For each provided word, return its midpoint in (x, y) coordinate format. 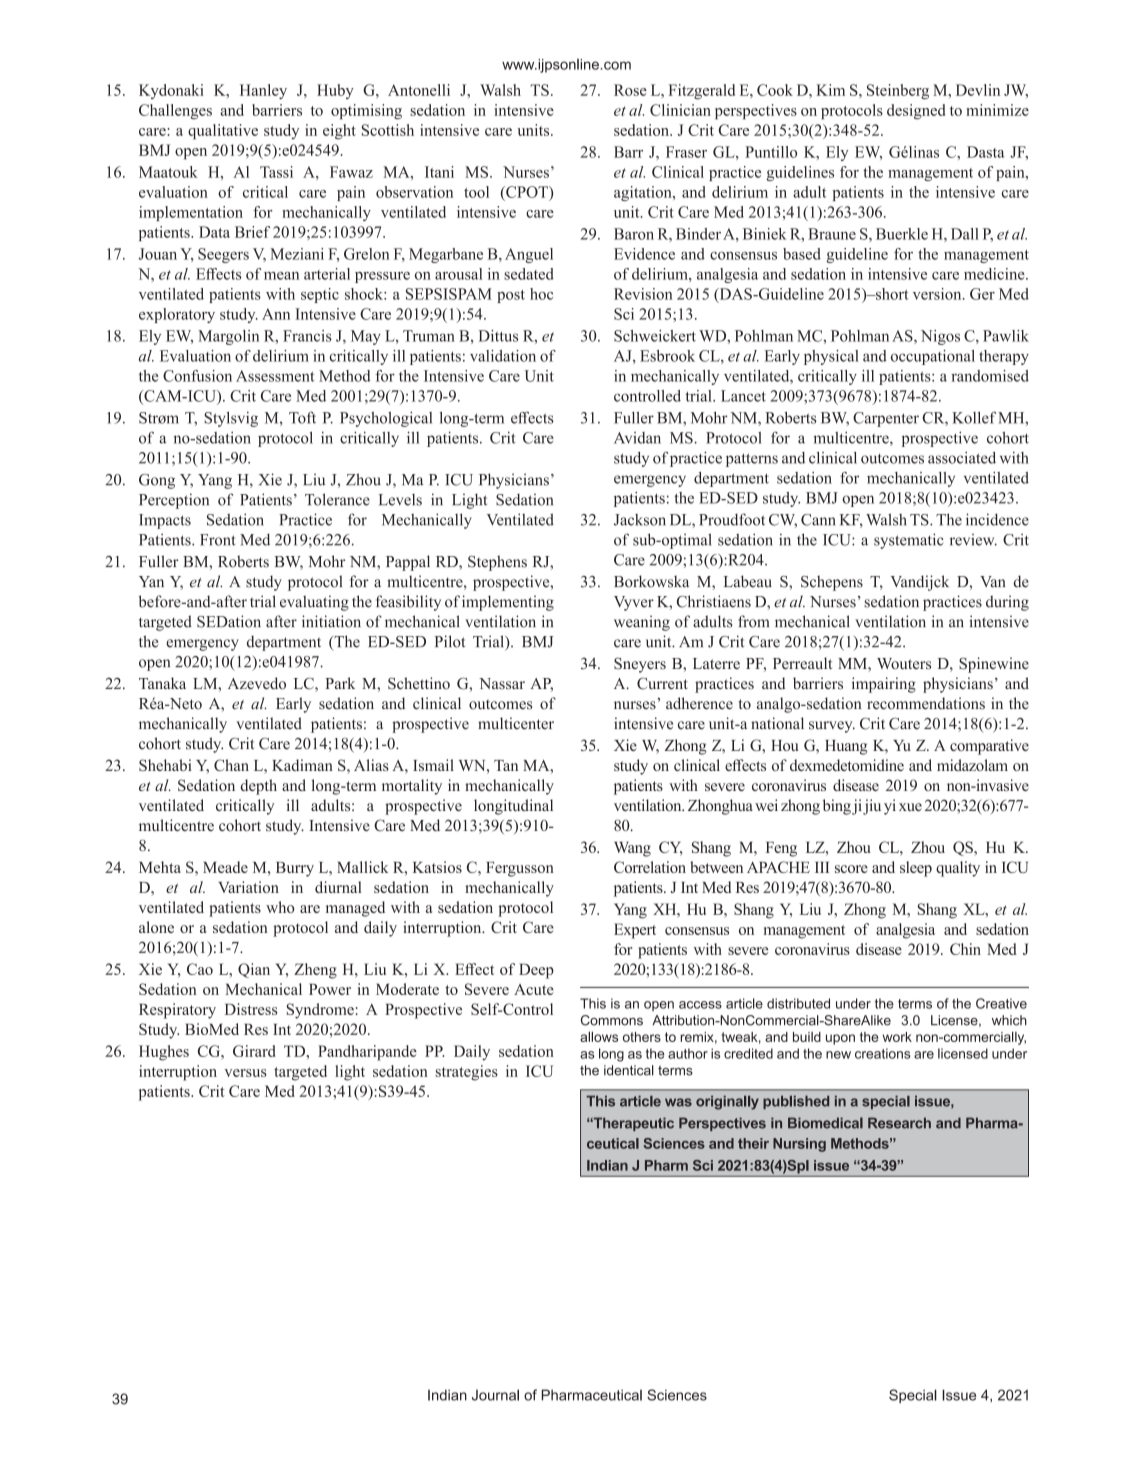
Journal (495, 1395)
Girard (254, 1051)
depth (258, 787)
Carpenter (886, 419)
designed (916, 112)
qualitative (223, 132)
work (897, 1037)
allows (599, 1036)
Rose (630, 90)
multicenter (516, 723)
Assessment (275, 376)
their (753, 1143)
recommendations (926, 703)
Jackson (640, 520)
